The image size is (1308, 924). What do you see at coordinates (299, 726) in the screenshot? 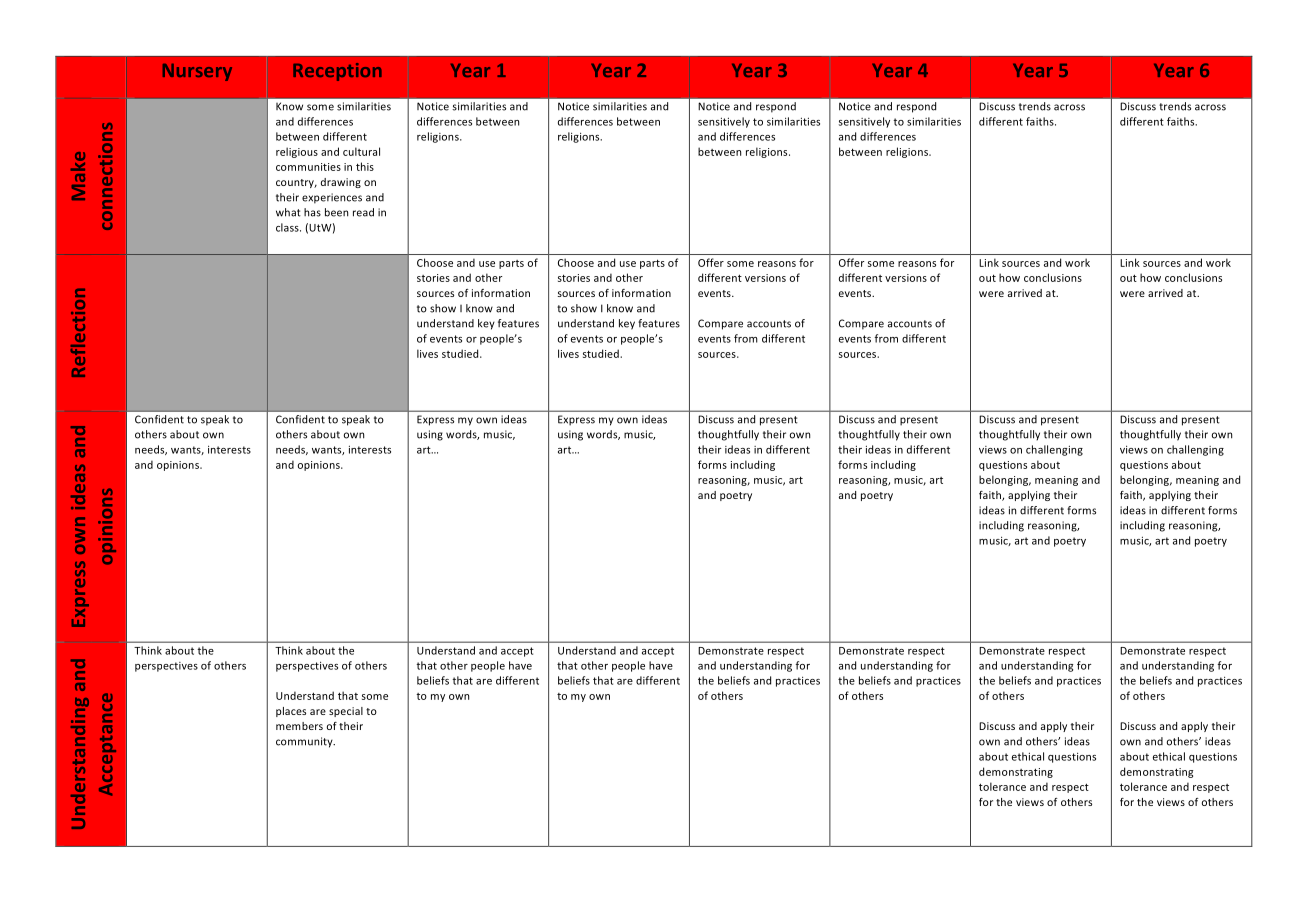
I see `members` at bounding box center [299, 726].
